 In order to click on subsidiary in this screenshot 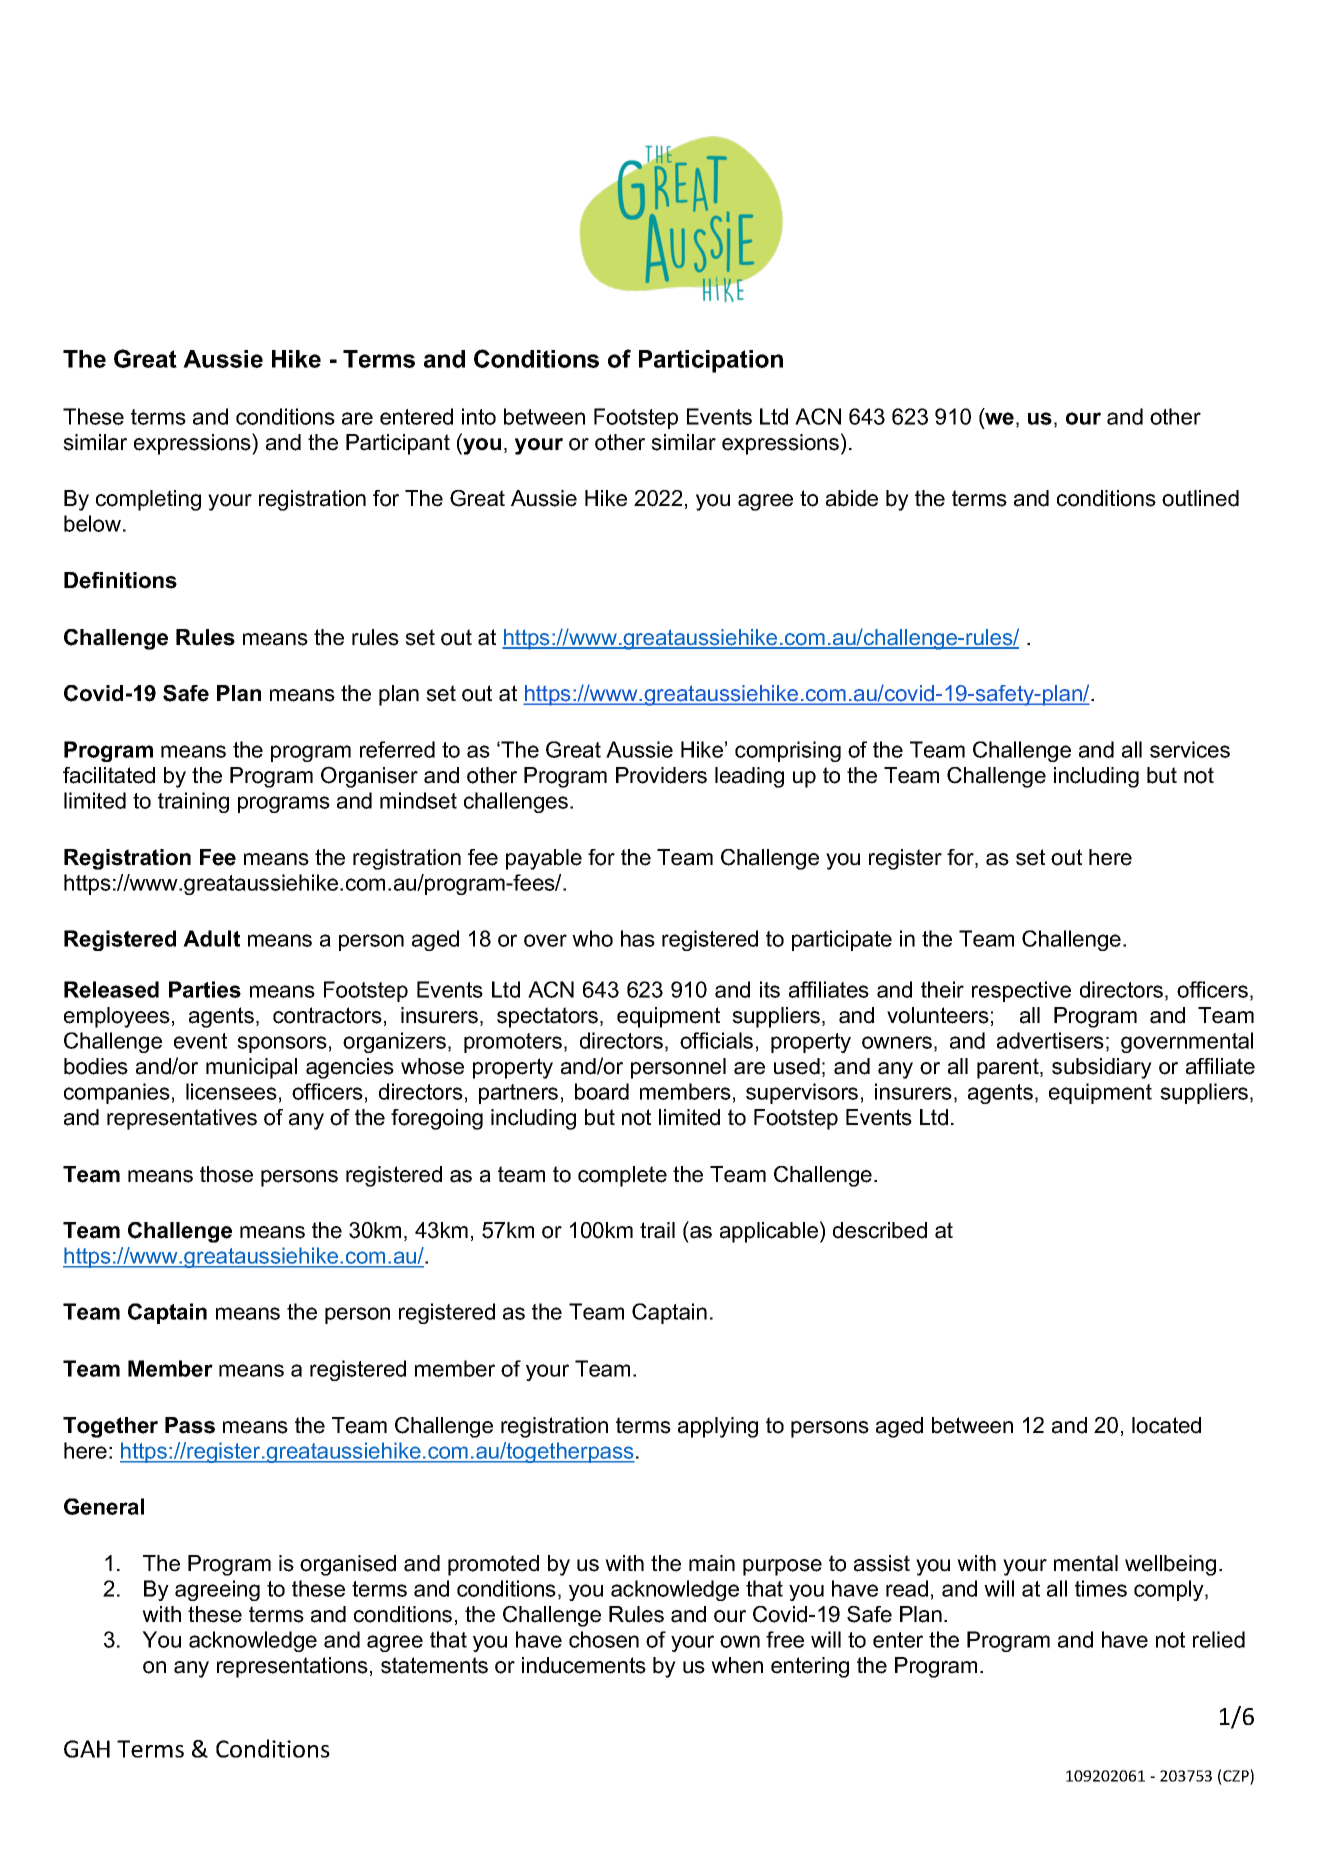, I will do `click(1102, 1068)`.
